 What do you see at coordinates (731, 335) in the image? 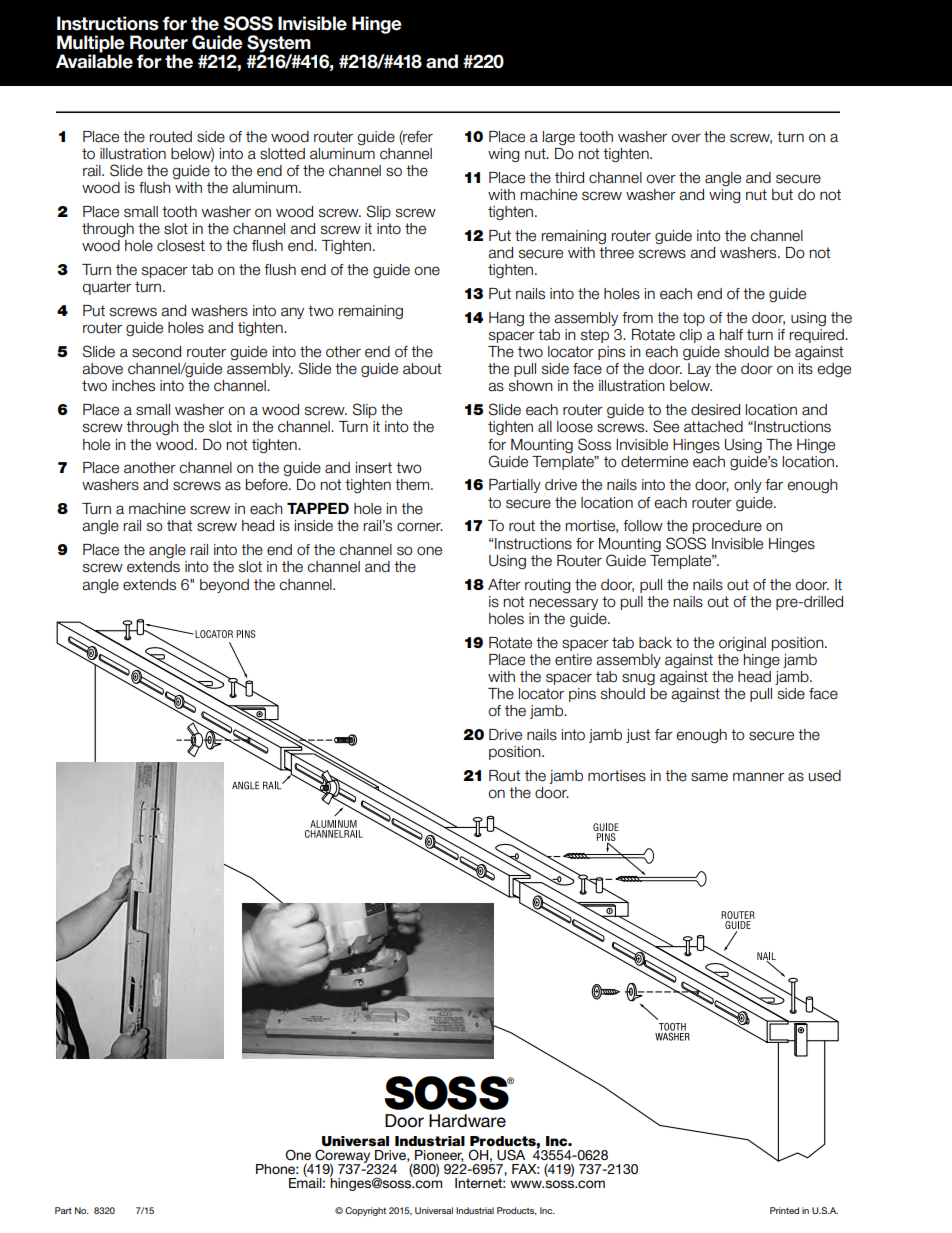
I see `half` at bounding box center [731, 335].
